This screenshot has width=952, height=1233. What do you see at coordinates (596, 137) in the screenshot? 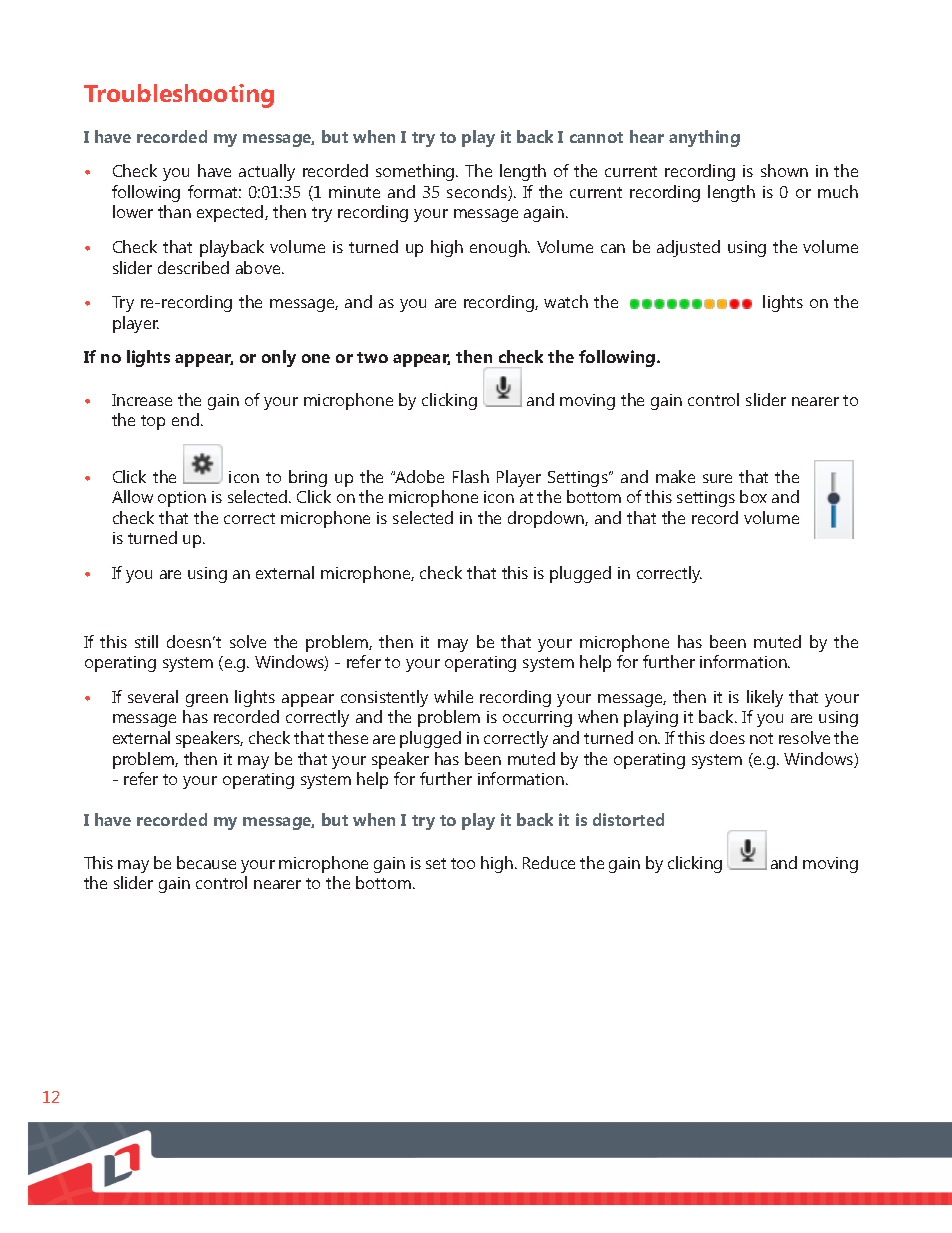
I see `cannot` at bounding box center [596, 137].
